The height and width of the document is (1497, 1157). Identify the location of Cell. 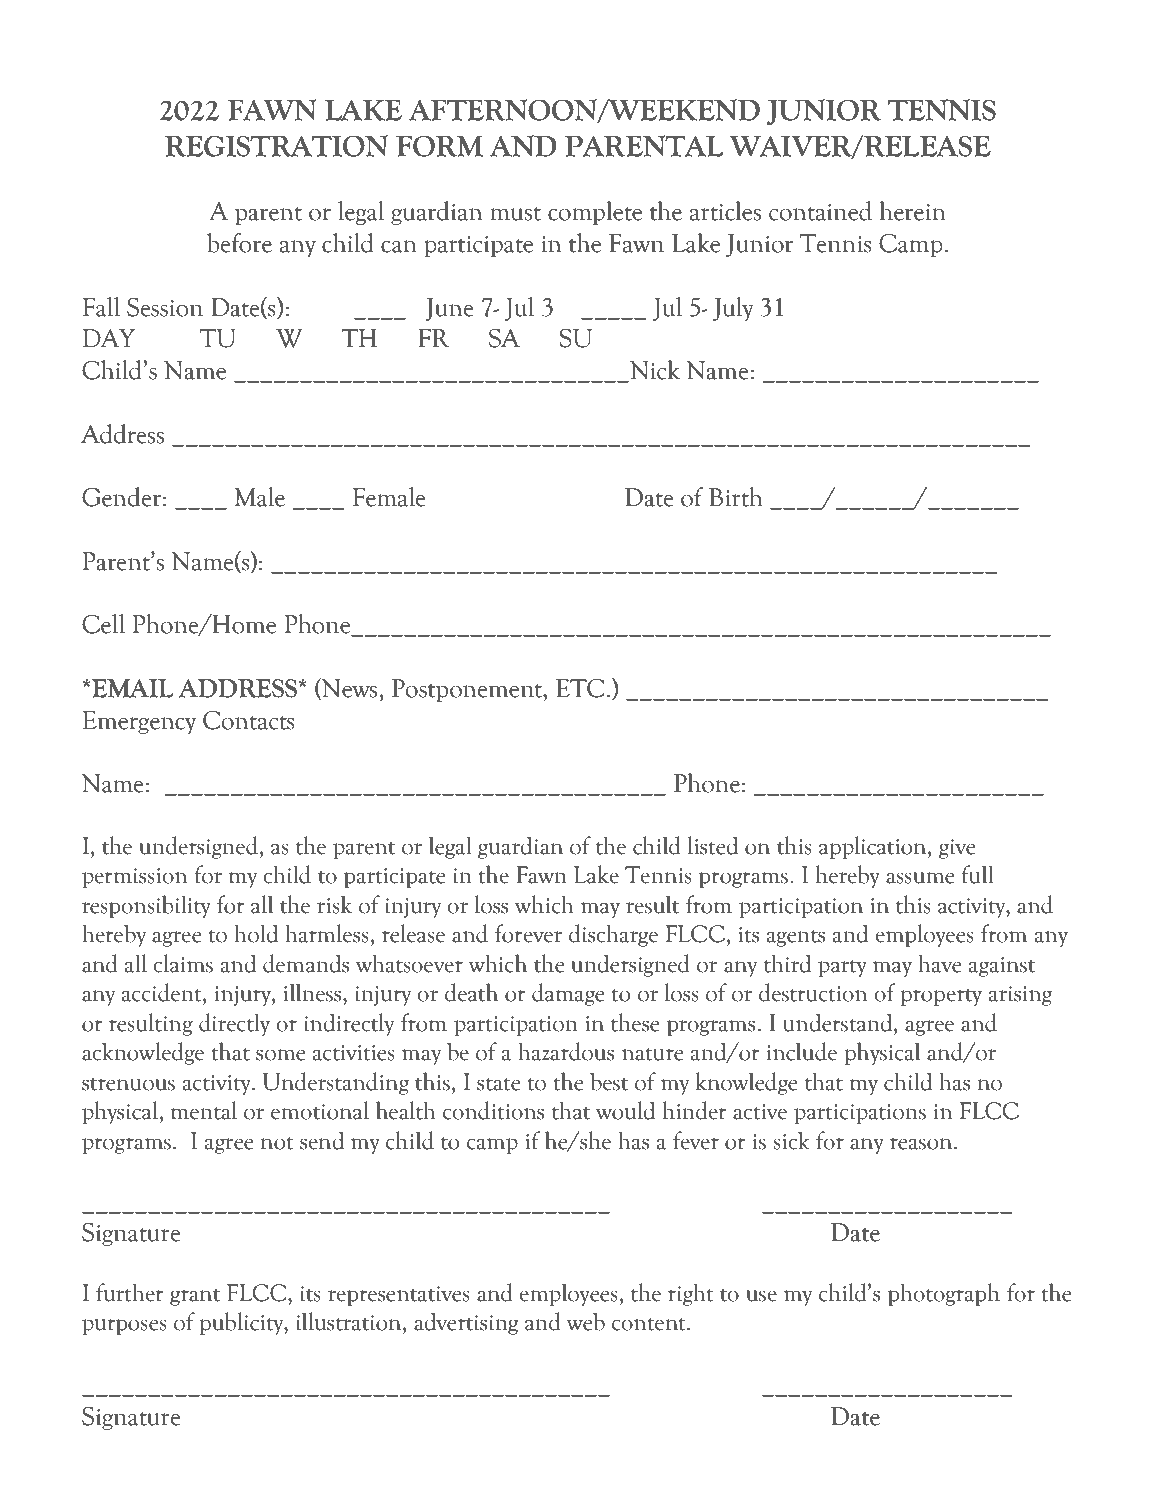
(103, 624).
